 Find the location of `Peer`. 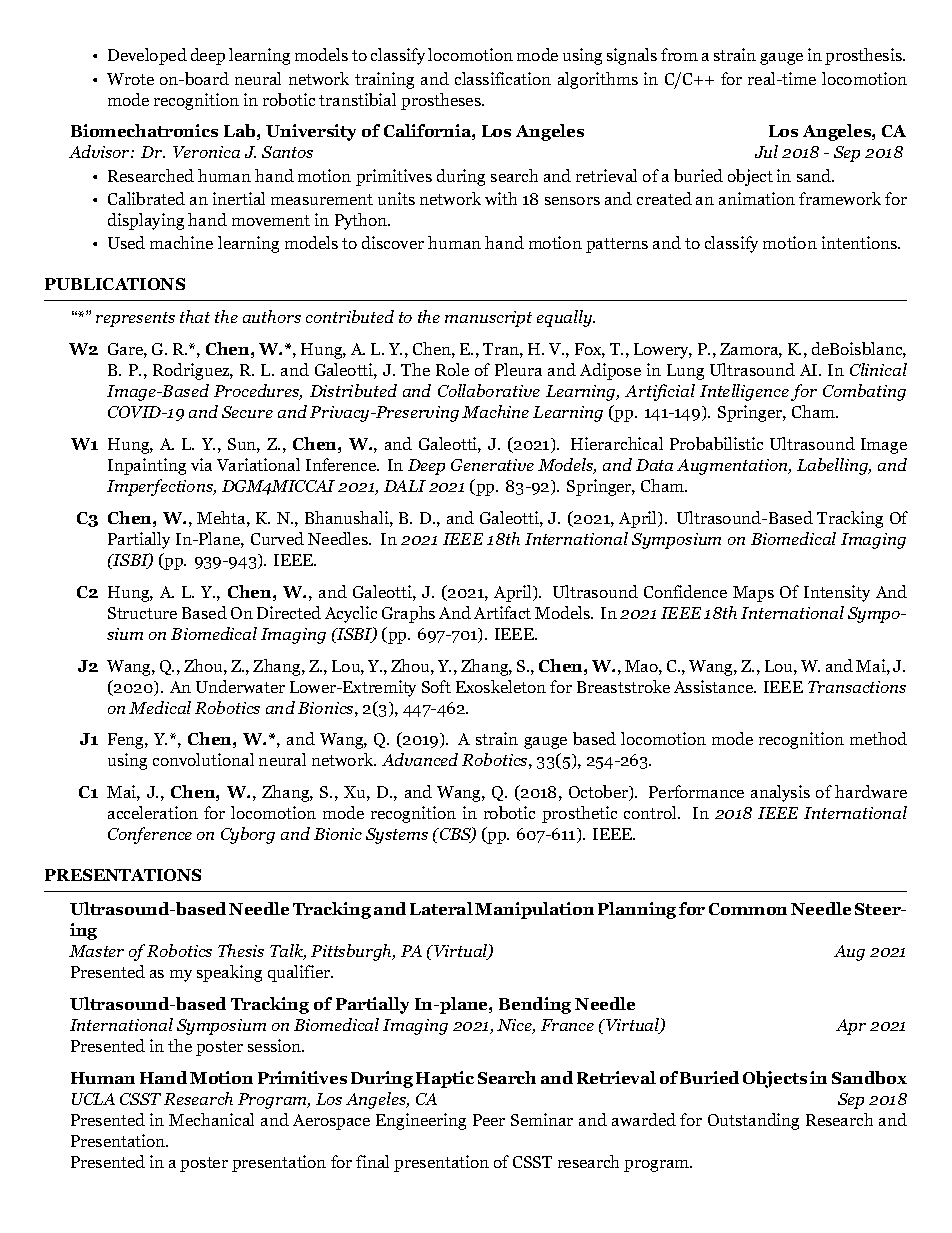

Peer is located at coordinates (489, 1120).
